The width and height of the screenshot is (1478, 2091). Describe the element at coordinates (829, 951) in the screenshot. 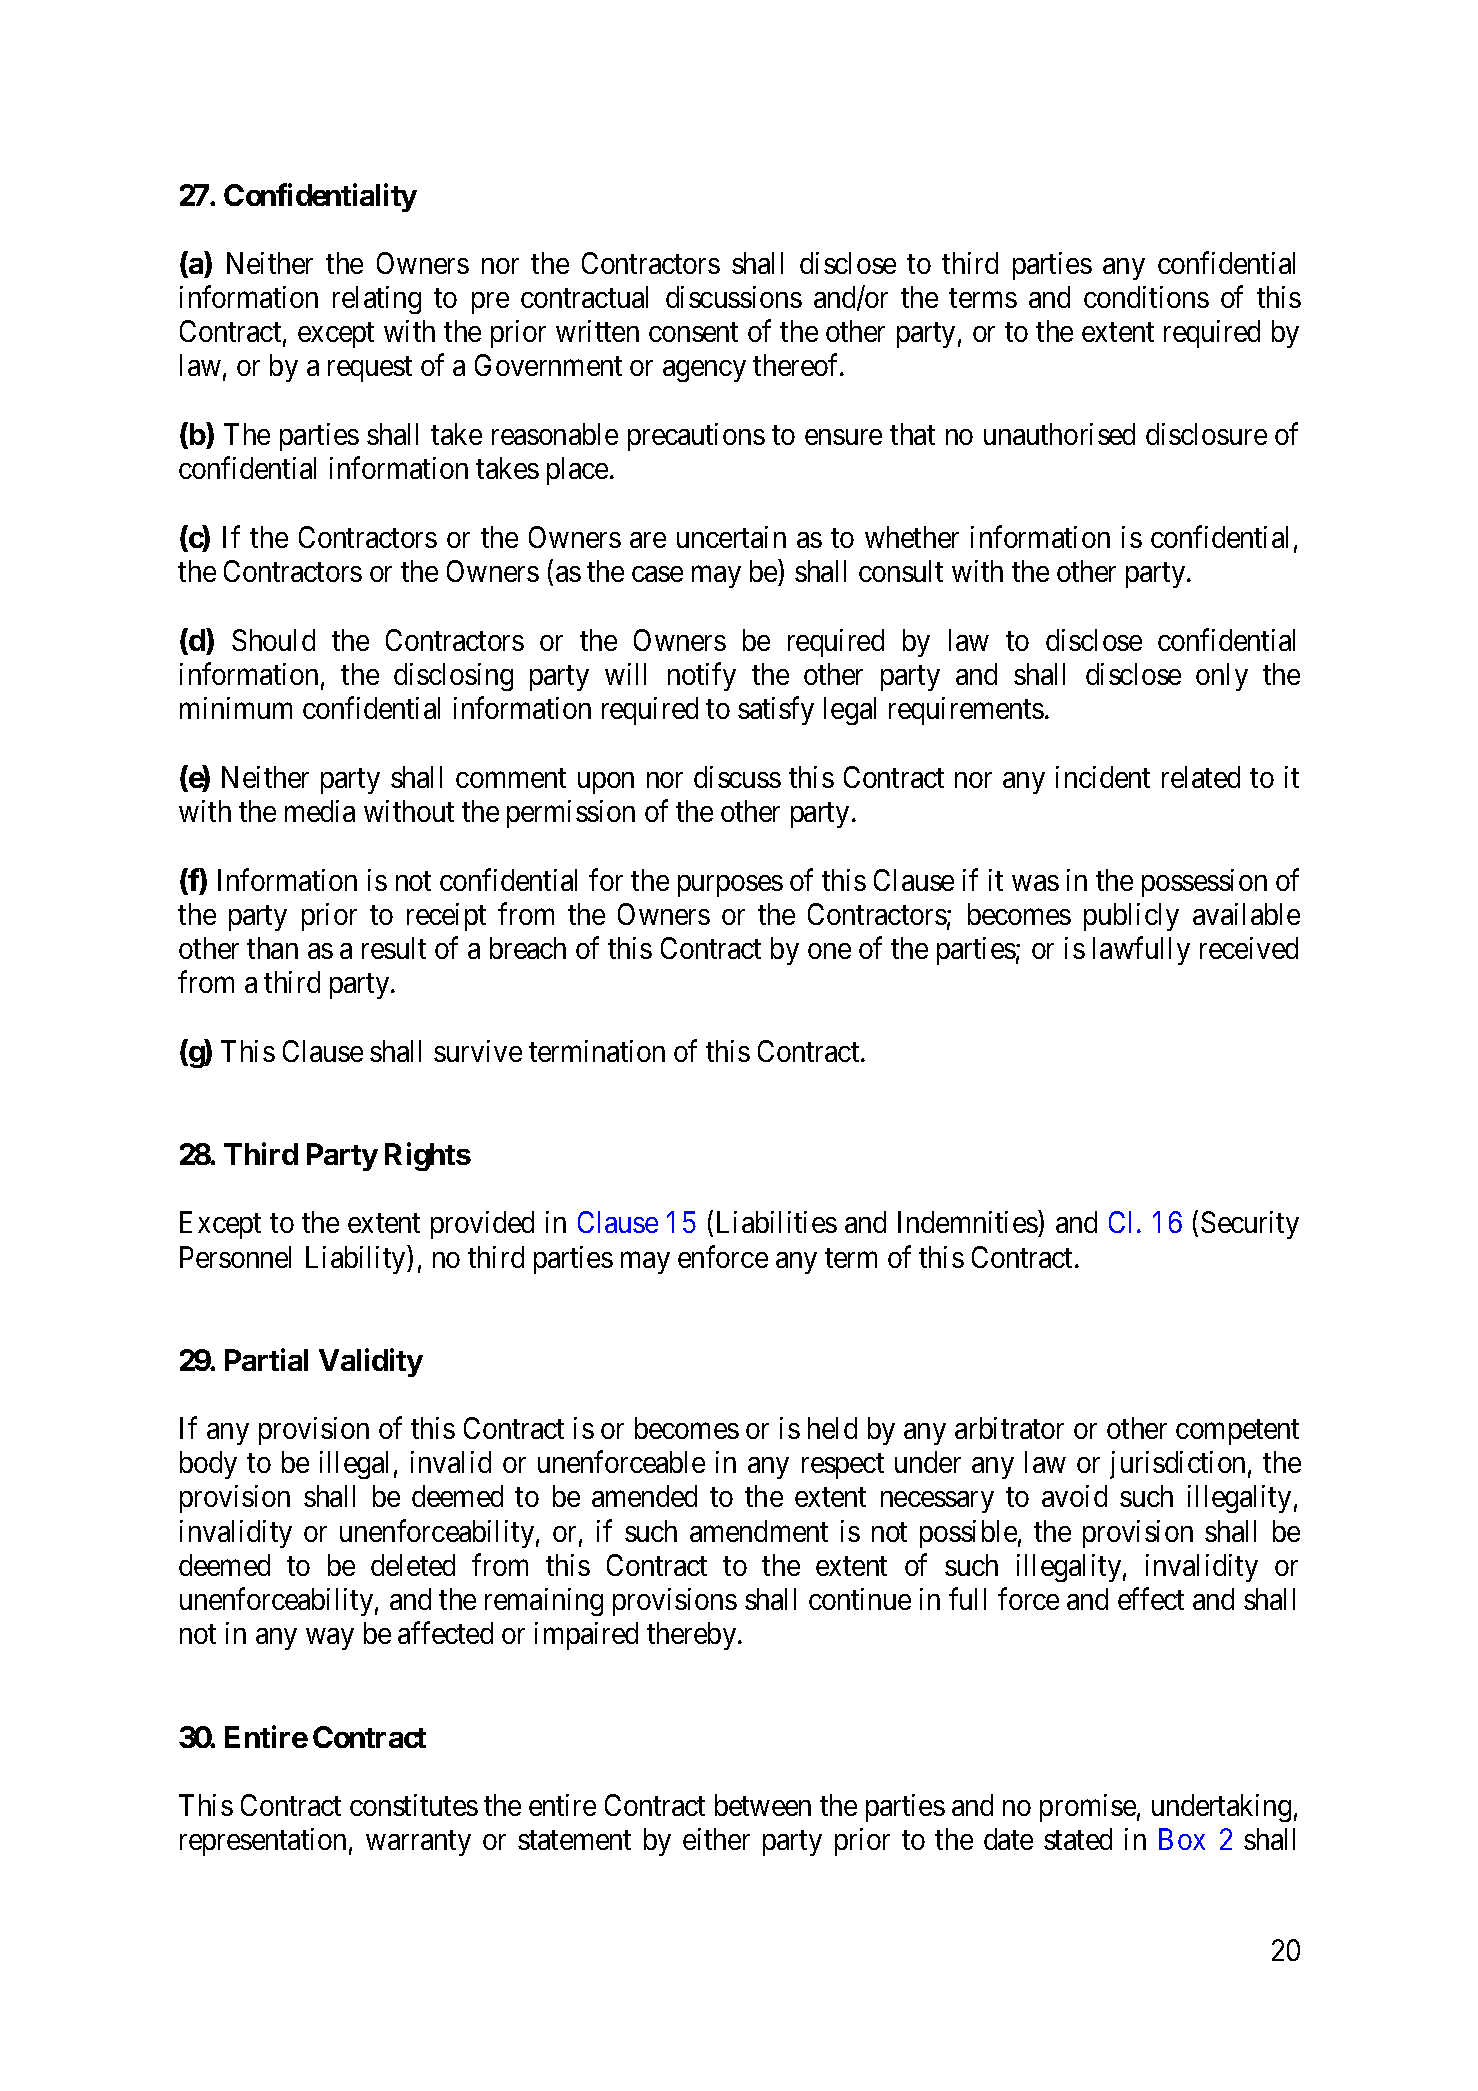

I see `one` at that location.
